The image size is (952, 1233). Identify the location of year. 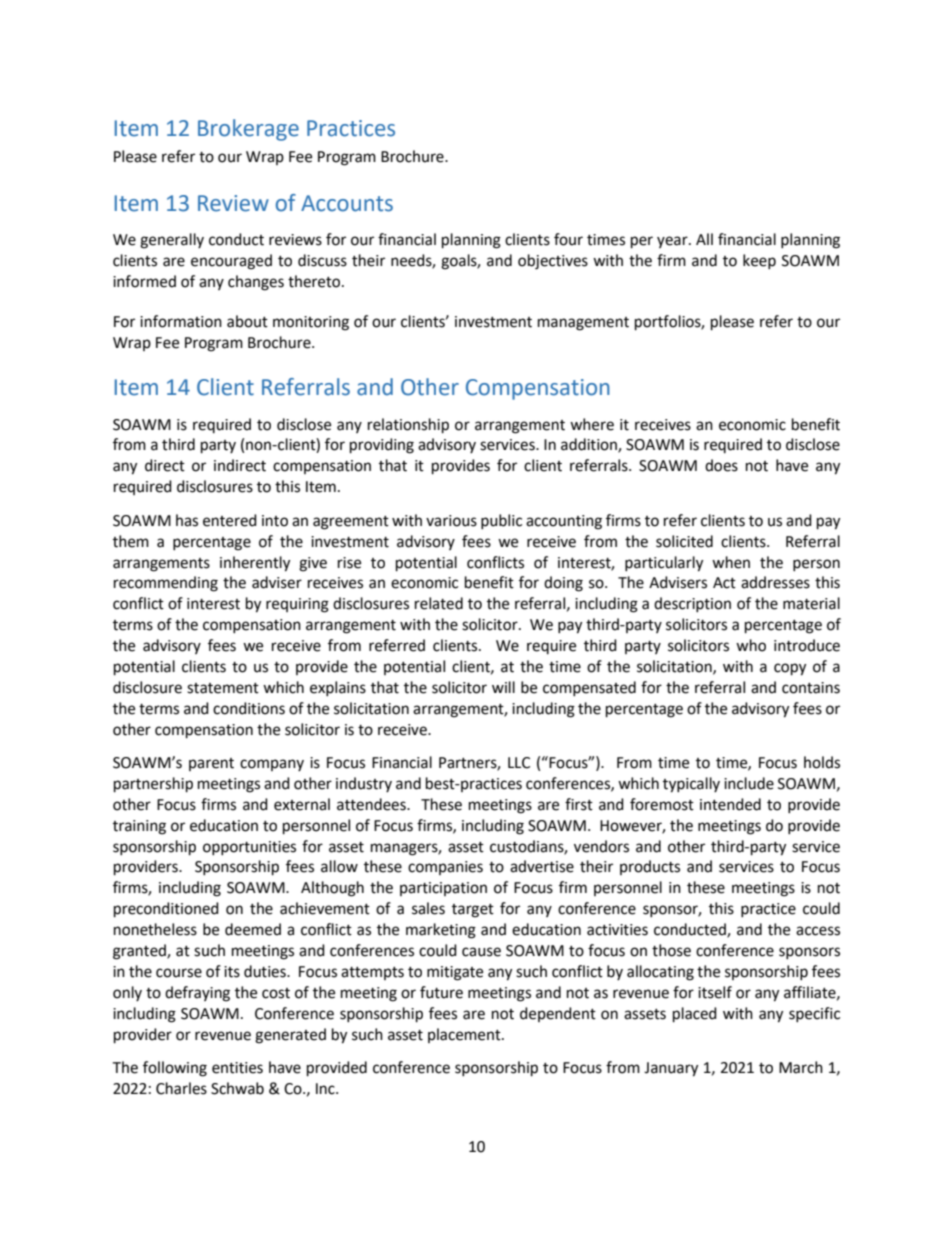
(673, 242).
